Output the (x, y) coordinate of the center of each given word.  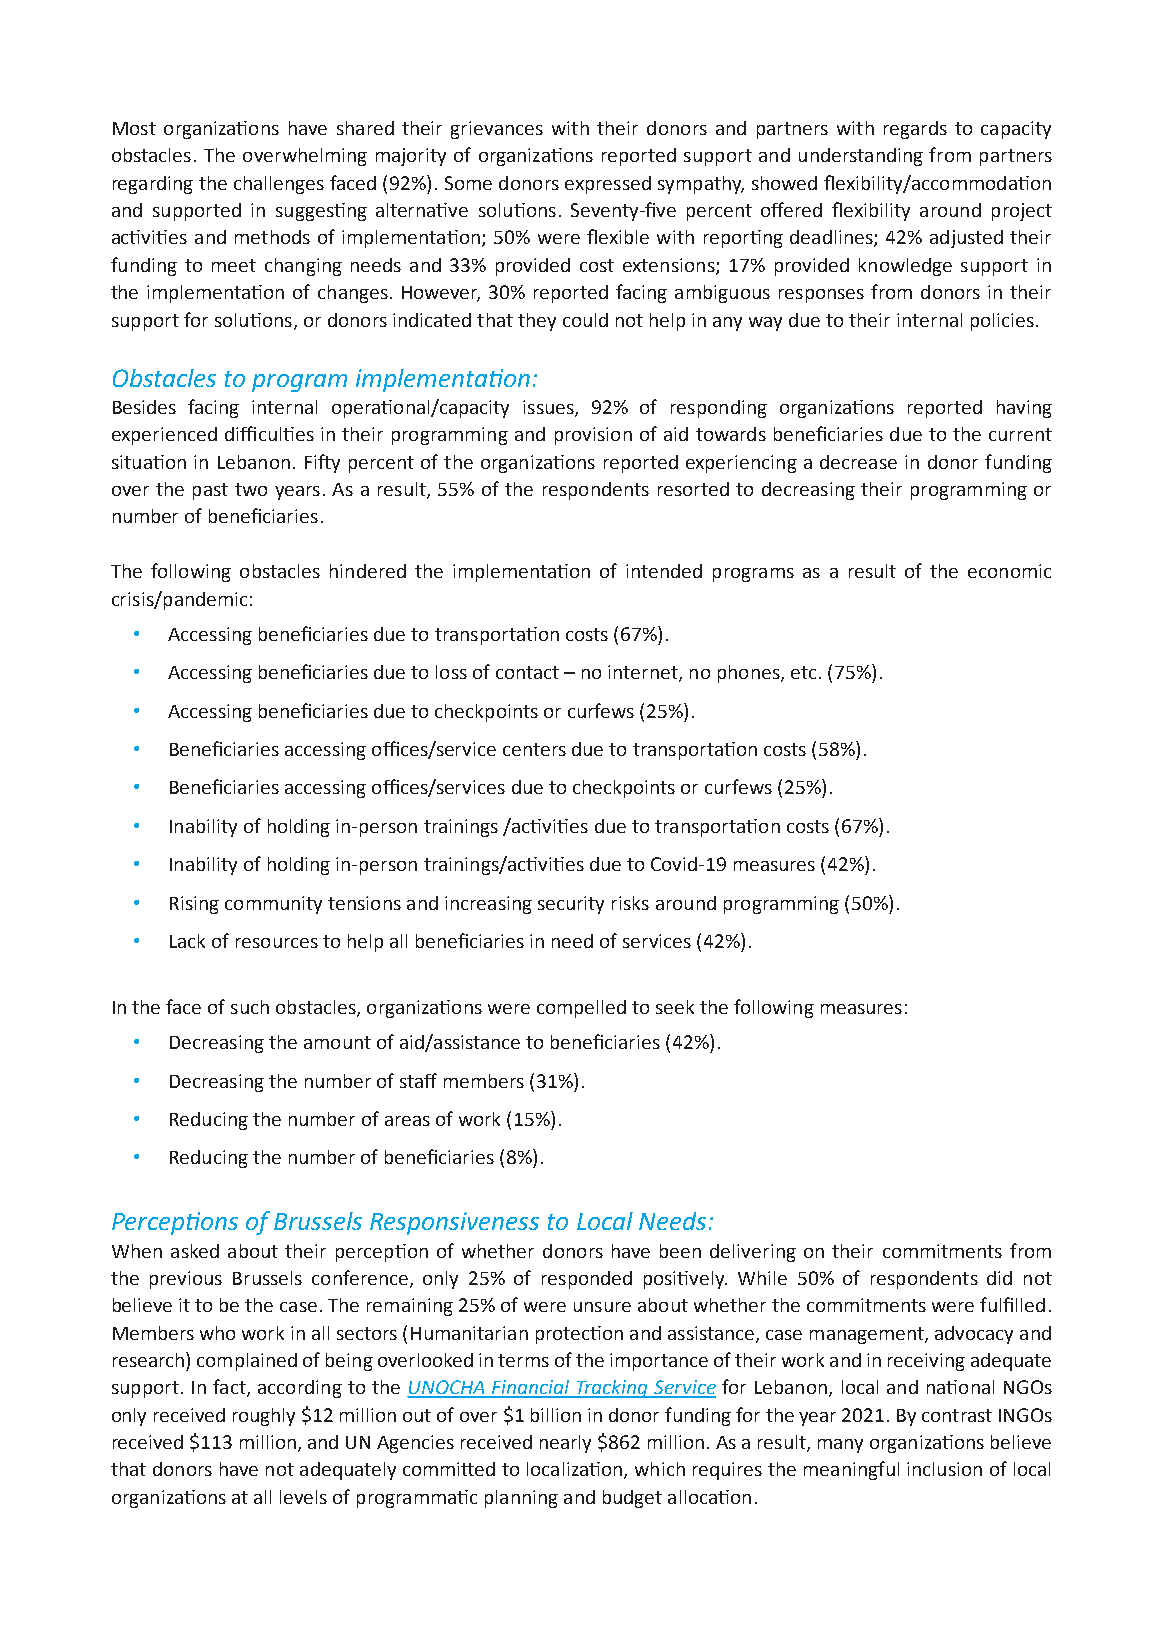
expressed (608, 185)
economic (1009, 571)
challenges (279, 185)
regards (915, 130)
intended (664, 571)
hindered (368, 571)
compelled (581, 1009)
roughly (264, 1417)
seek (675, 1007)
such (250, 1007)
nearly (565, 1444)
